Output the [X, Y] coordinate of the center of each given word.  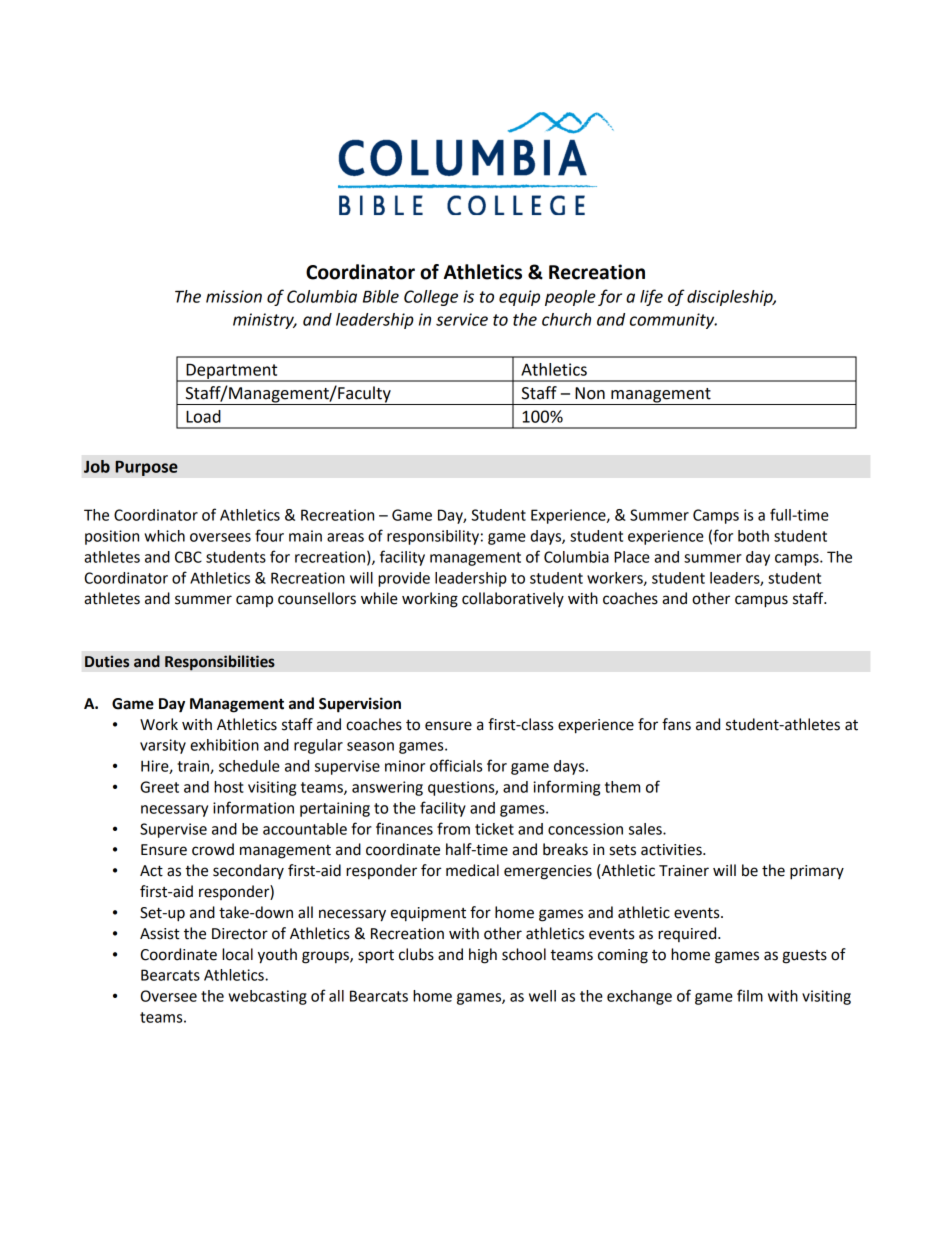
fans [676, 724]
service [462, 319]
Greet [159, 787]
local [237, 954]
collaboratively [513, 599]
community [673, 321]
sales [646, 829]
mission [234, 296]
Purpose [146, 468]
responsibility [433, 537]
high [483, 956]
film [750, 995]
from [453, 828]
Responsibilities [220, 663]
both [753, 536]
